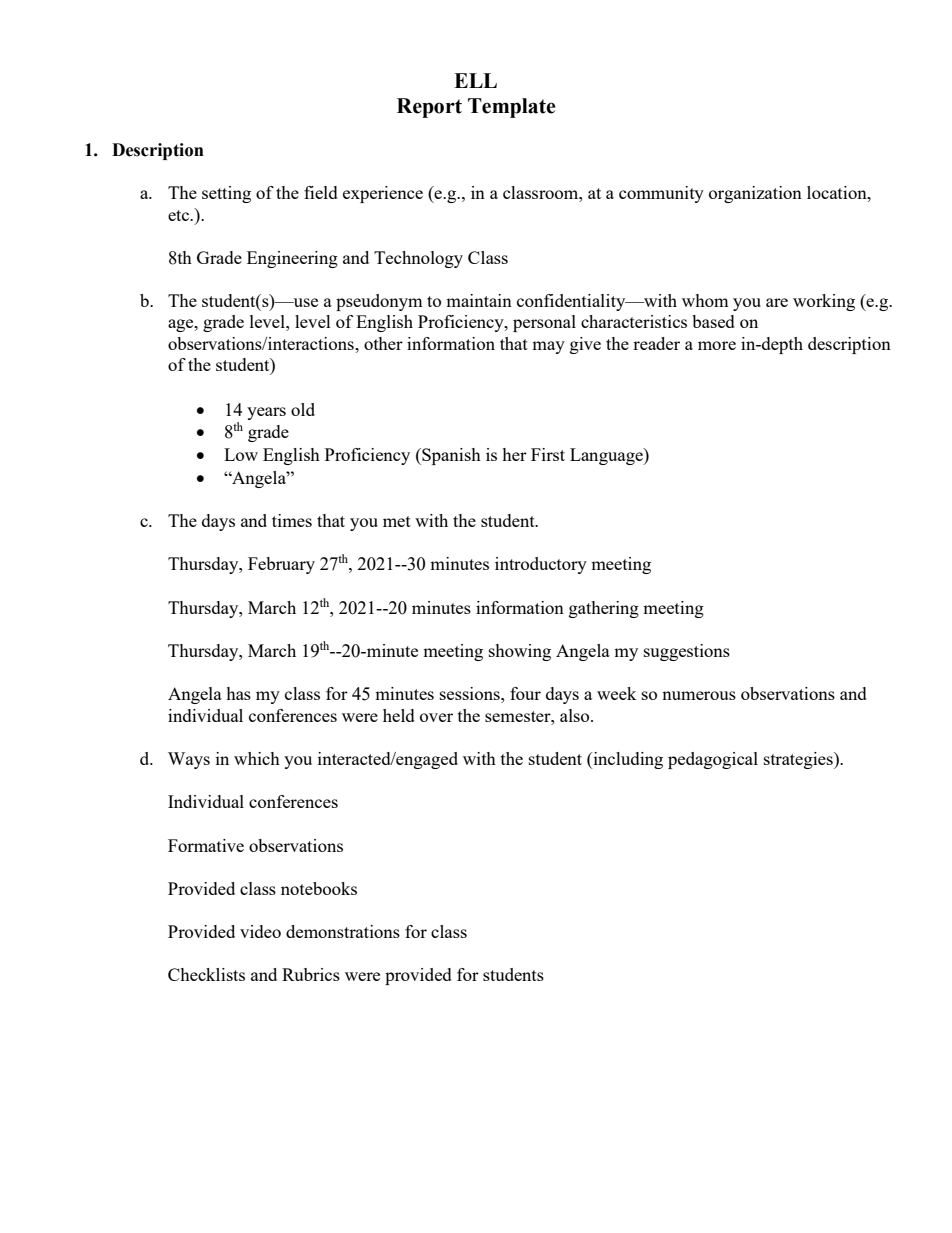  What do you see at coordinates (713, 760) in the page?
I see `pedagogical` at bounding box center [713, 760].
